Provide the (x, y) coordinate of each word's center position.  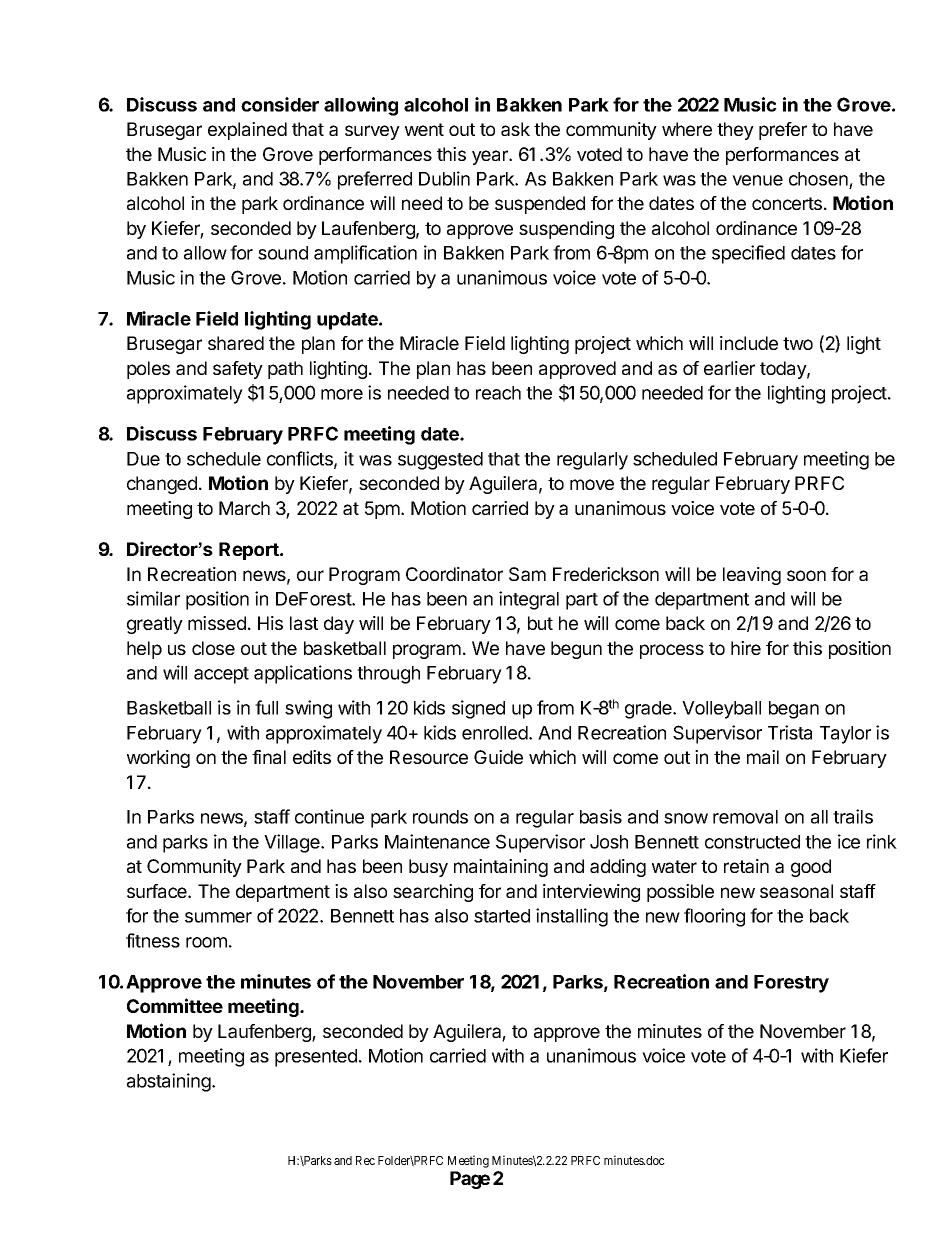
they (735, 131)
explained (247, 131)
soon (806, 575)
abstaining (170, 1082)
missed (217, 623)
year (491, 157)
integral (529, 600)
